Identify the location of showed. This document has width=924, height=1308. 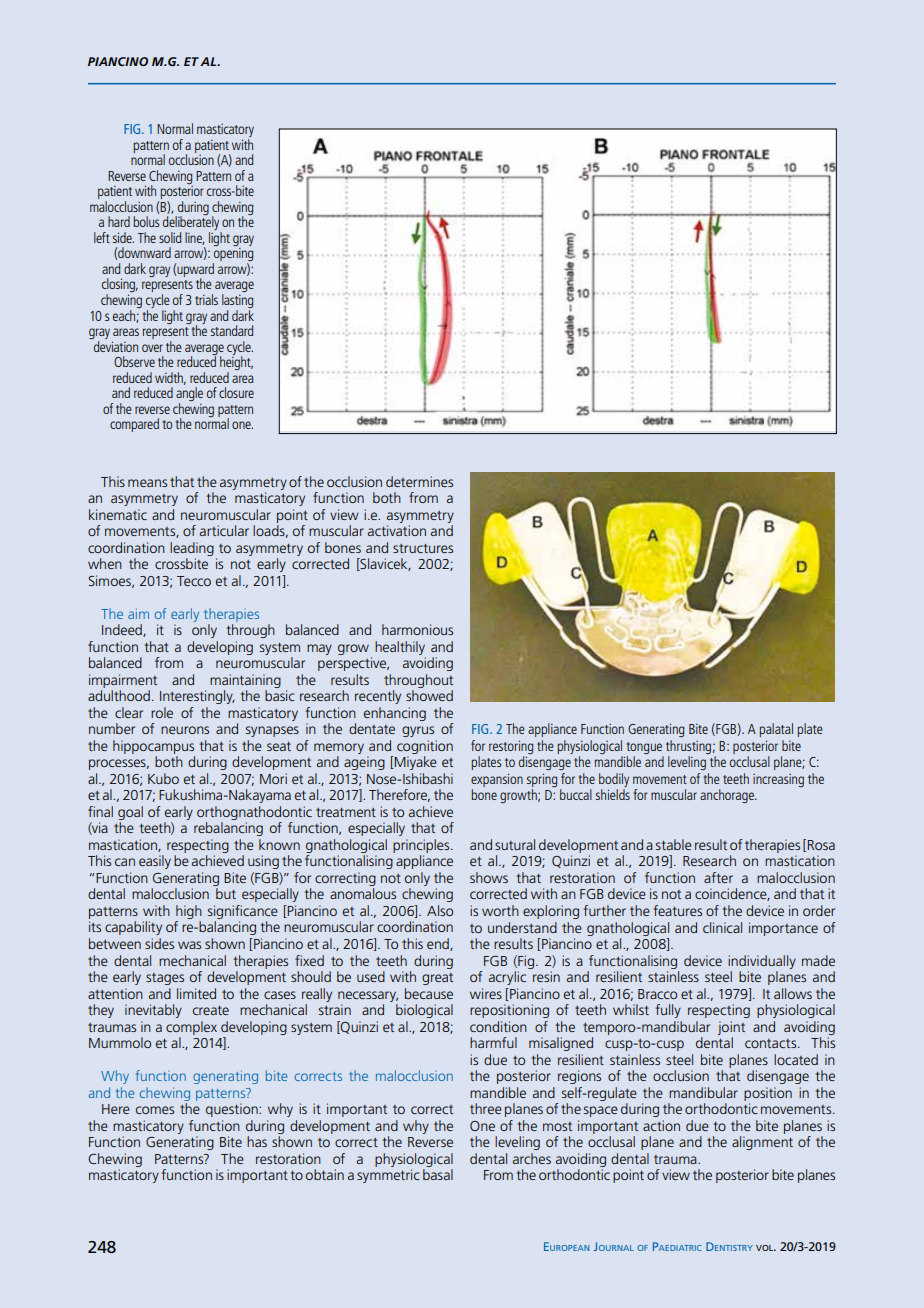
(429, 695).
